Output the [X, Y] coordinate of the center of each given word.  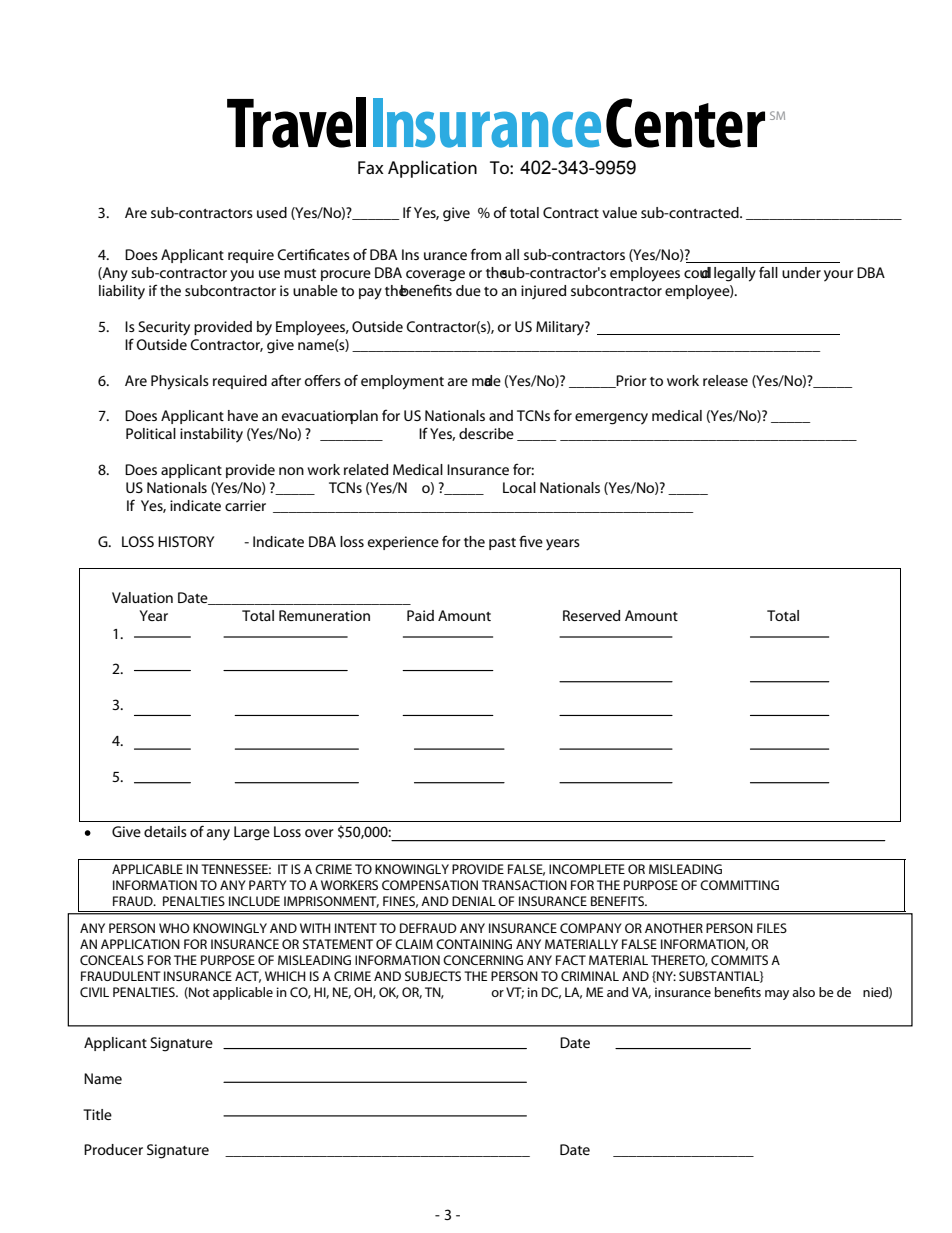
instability [211, 435]
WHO [174, 928]
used [272, 212]
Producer [113, 1149]
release [725, 380]
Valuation [142, 597]
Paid [420, 615]
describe [486, 433]
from [486, 254]
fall [768, 272]
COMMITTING [739, 885]
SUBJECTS [433, 976]
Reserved [591, 615]
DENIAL [474, 901]
